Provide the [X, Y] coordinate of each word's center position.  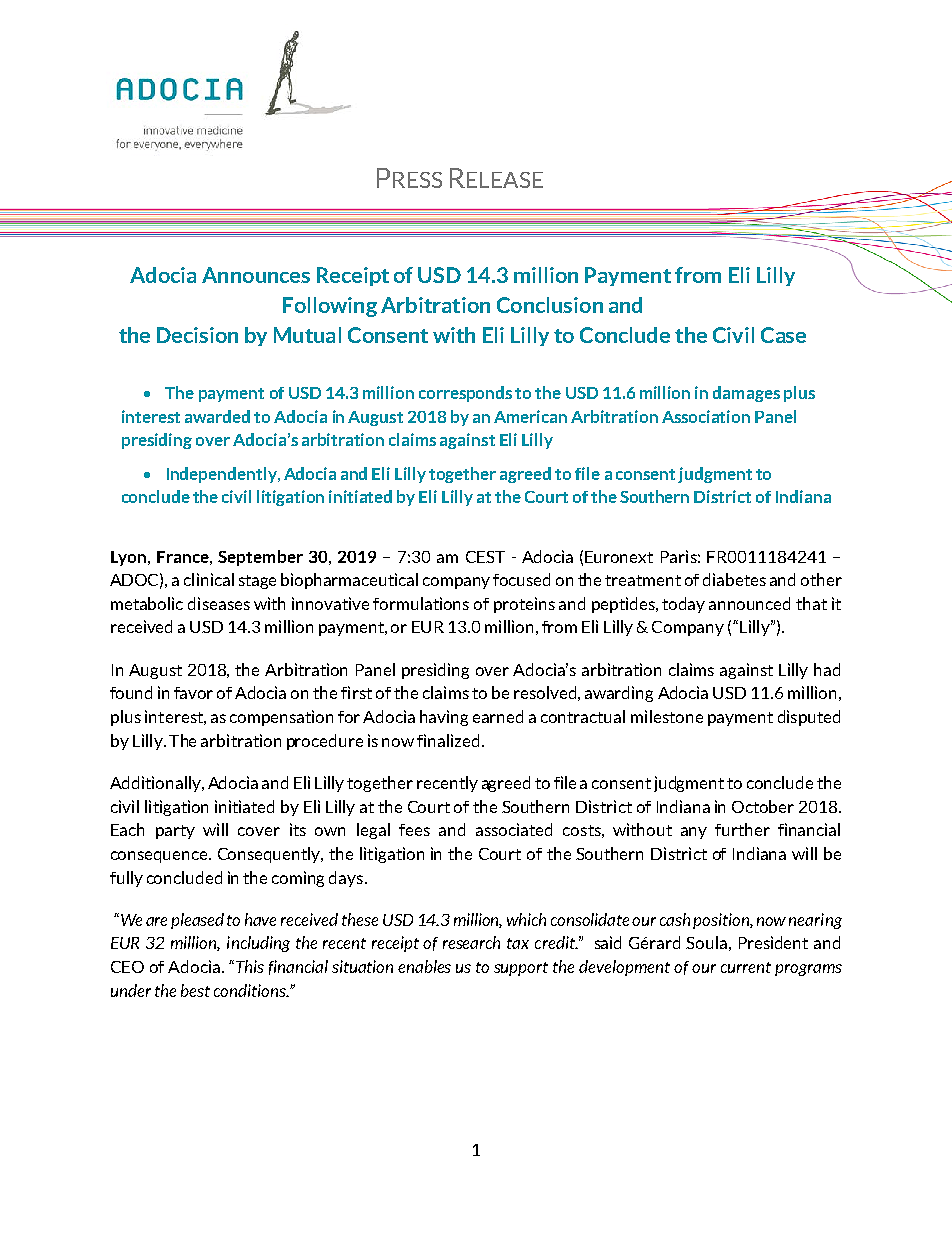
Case [783, 335]
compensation [281, 718]
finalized [448, 740]
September [260, 558]
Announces [256, 275]
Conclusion [550, 305]
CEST [485, 557]
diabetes [734, 579]
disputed [809, 718]
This [250, 966]
